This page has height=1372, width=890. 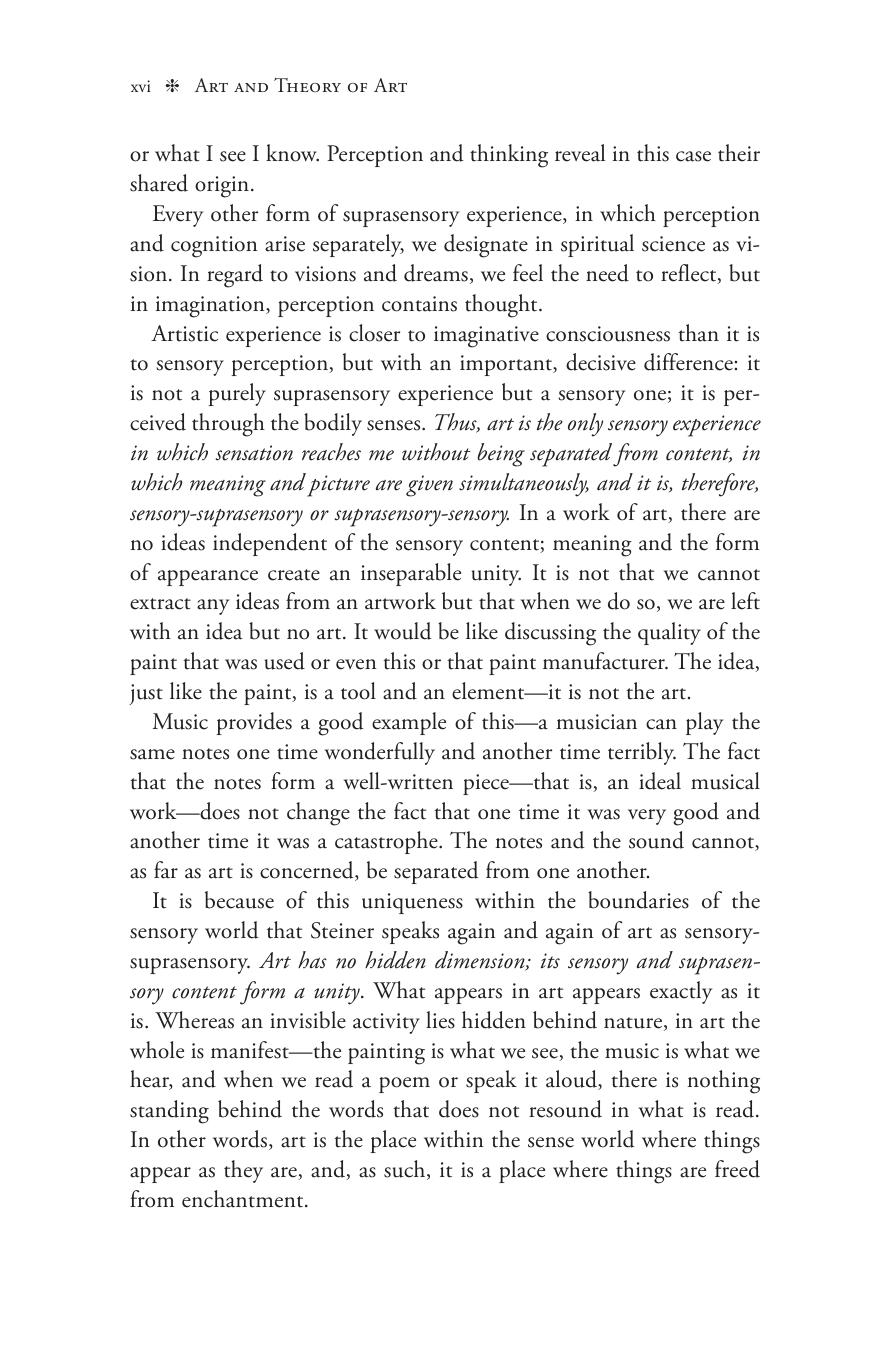 I want to click on thinking, so click(x=509, y=156).
